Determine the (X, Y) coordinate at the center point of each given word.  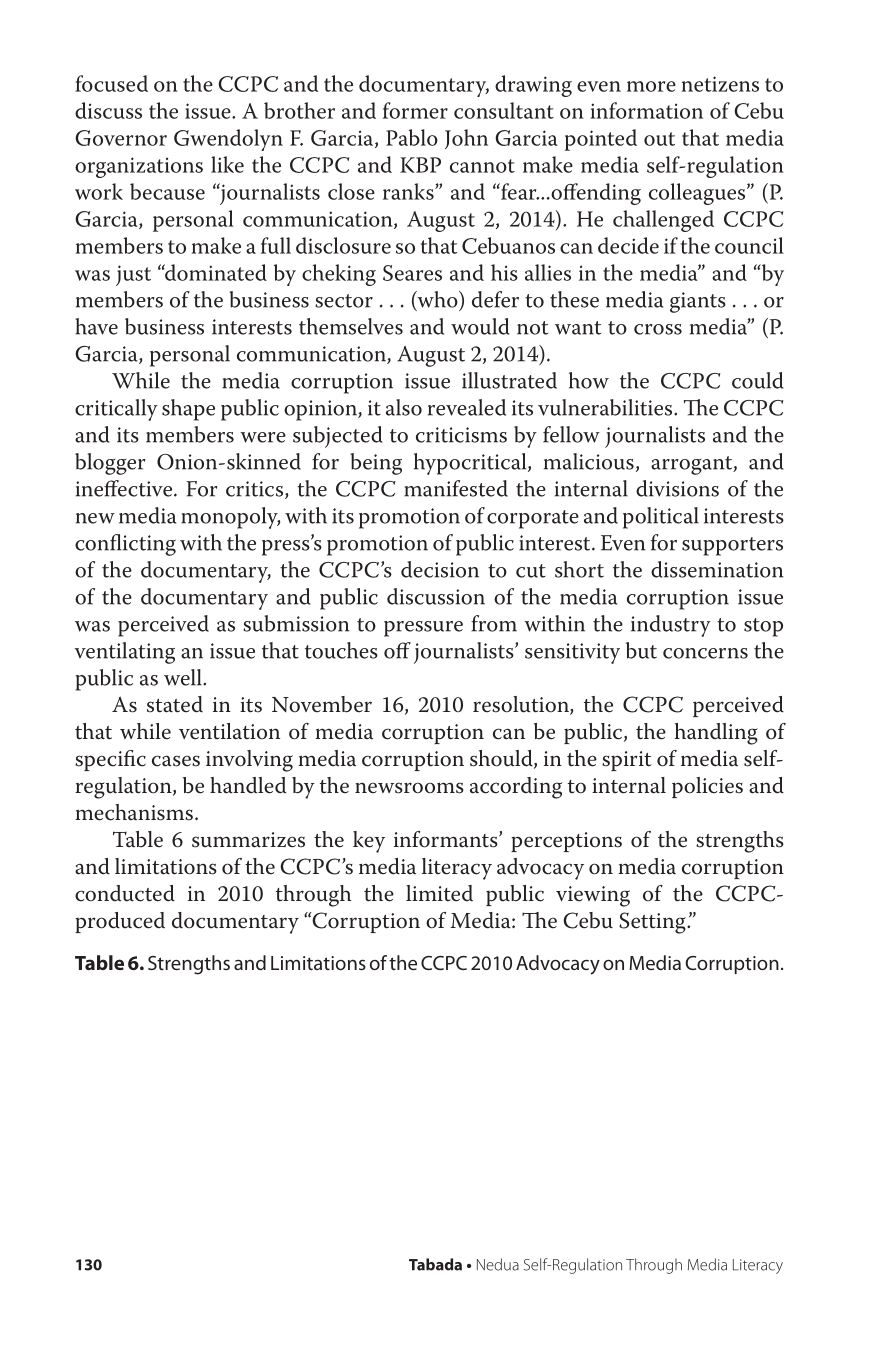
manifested (456, 488)
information (646, 110)
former (415, 110)
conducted (125, 893)
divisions (677, 488)
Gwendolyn (228, 140)
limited (439, 893)
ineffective (125, 488)
